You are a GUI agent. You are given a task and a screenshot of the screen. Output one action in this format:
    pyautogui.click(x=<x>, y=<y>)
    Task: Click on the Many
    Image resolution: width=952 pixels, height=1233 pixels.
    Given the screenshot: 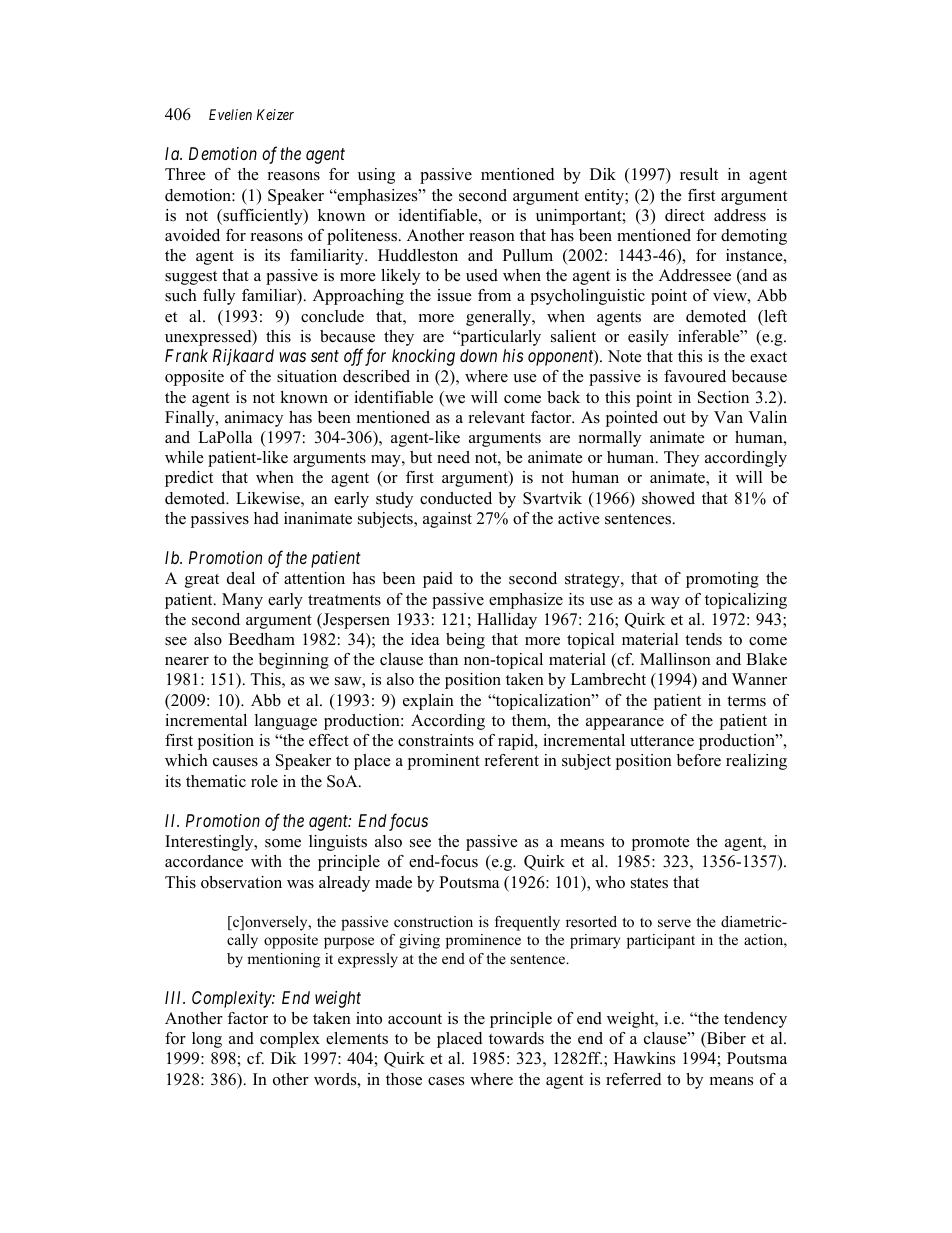 What is the action you would take?
    pyautogui.click(x=242, y=601)
